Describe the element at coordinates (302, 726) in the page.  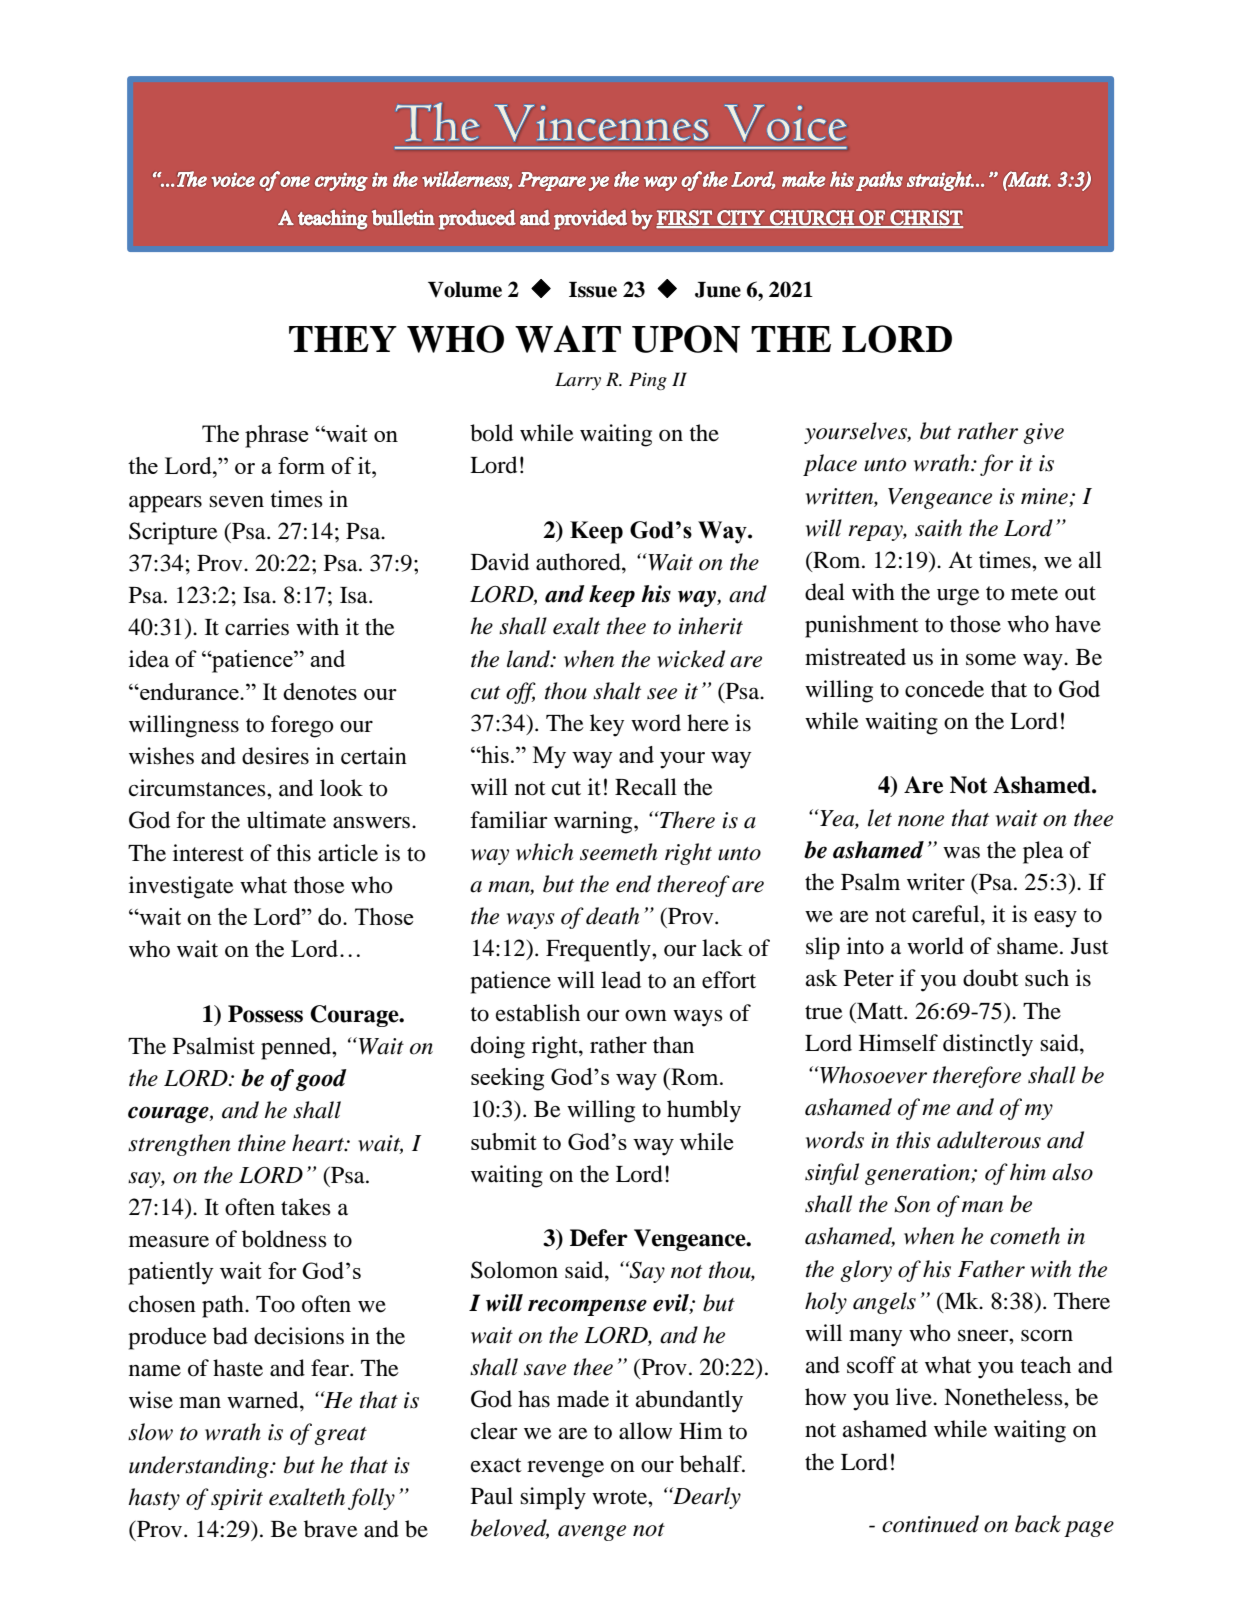
I see `forego` at that location.
